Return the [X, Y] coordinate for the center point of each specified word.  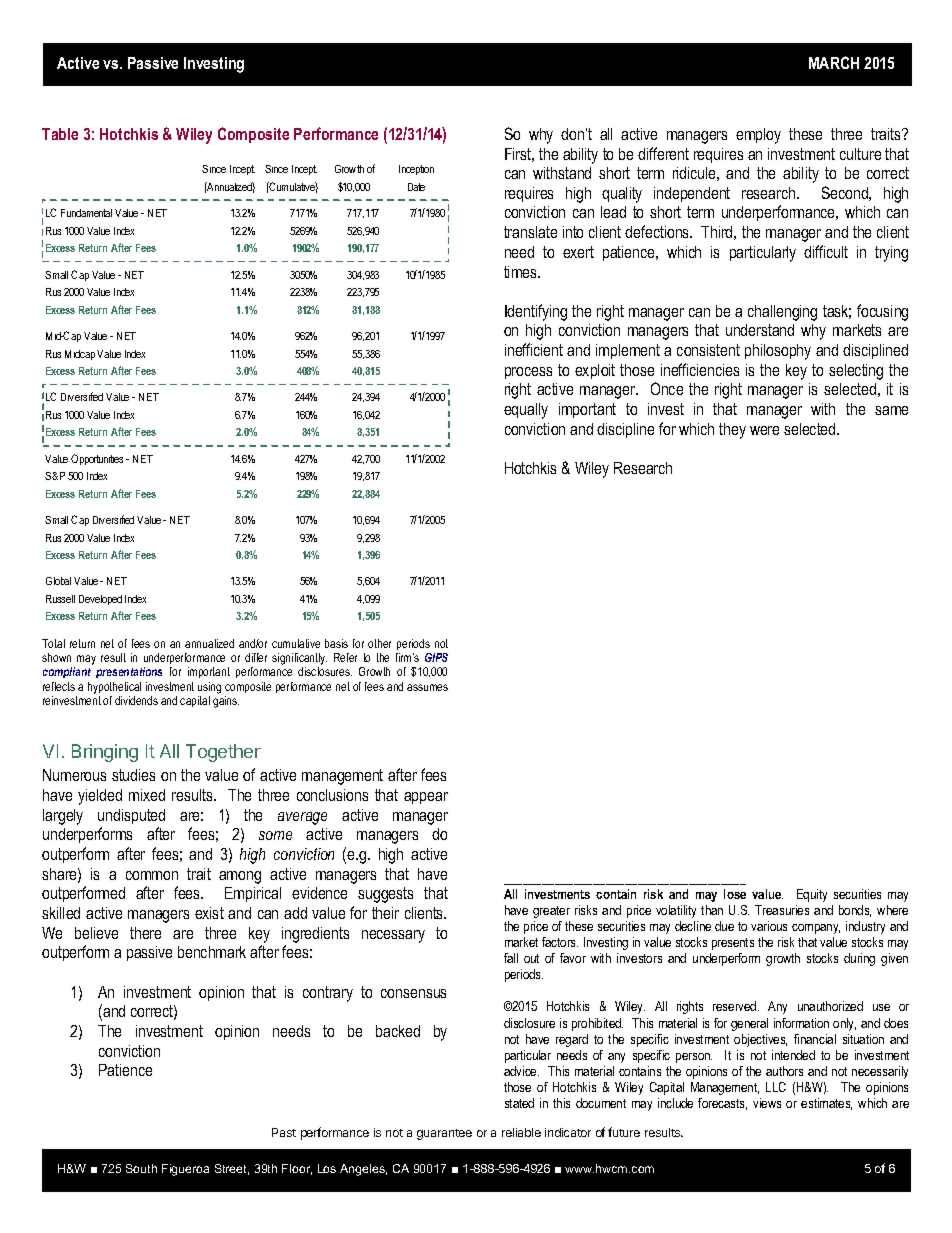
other [379, 643]
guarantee [444, 1134]
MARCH [834, 62]
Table [60, 134]
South [141, 1168]
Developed [100, 600]
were [764, 430]
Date [416, 187]
